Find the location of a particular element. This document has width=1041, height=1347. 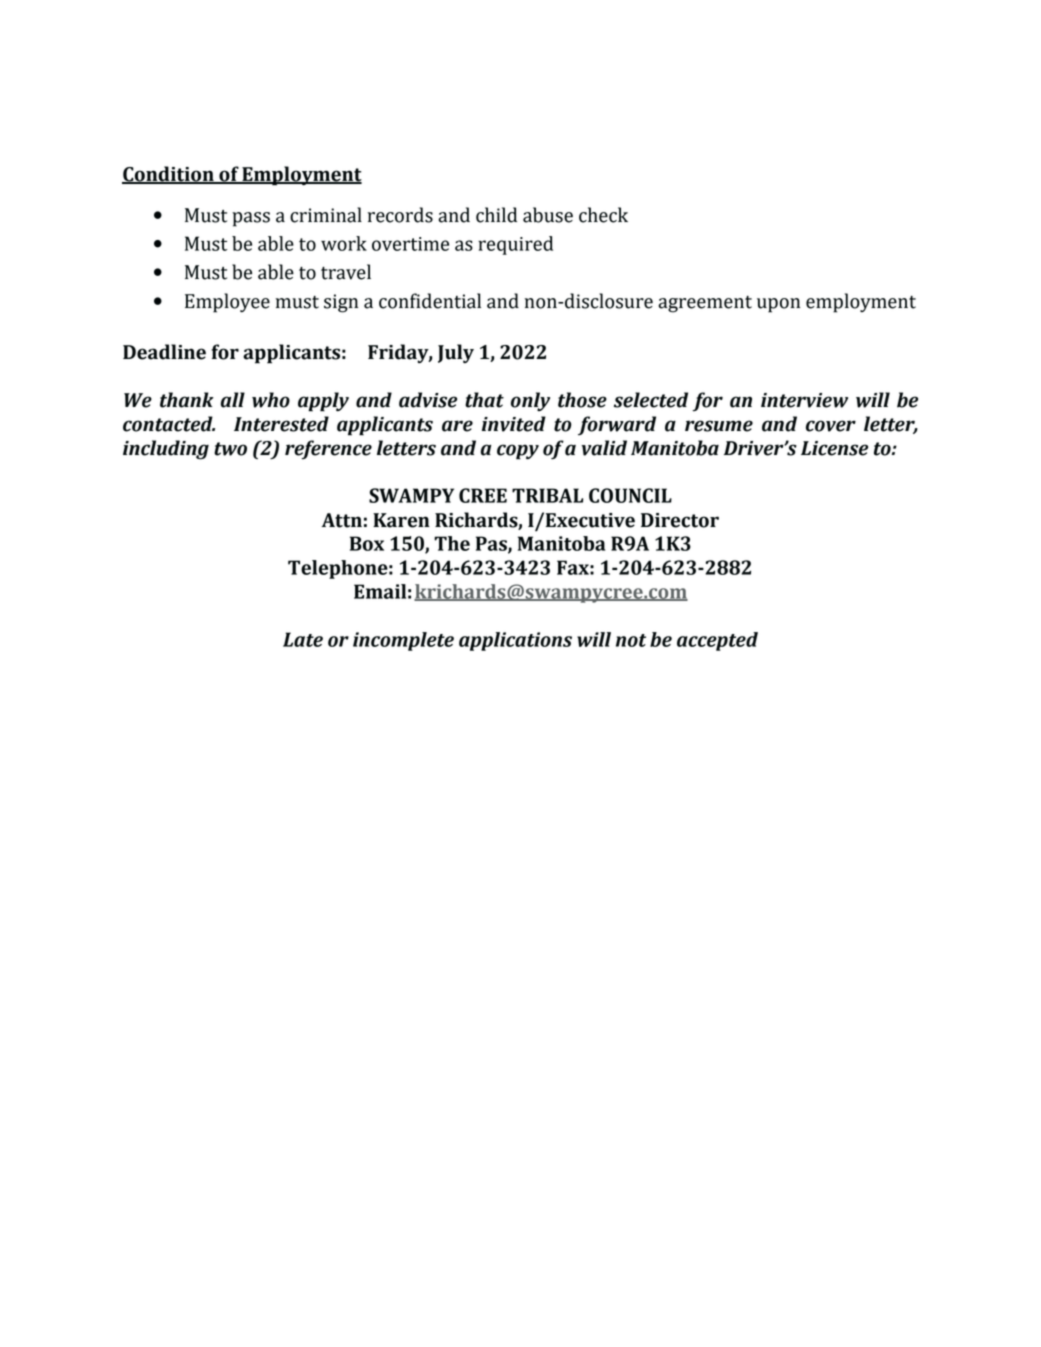

applications is located at coordinates (515, 641).
